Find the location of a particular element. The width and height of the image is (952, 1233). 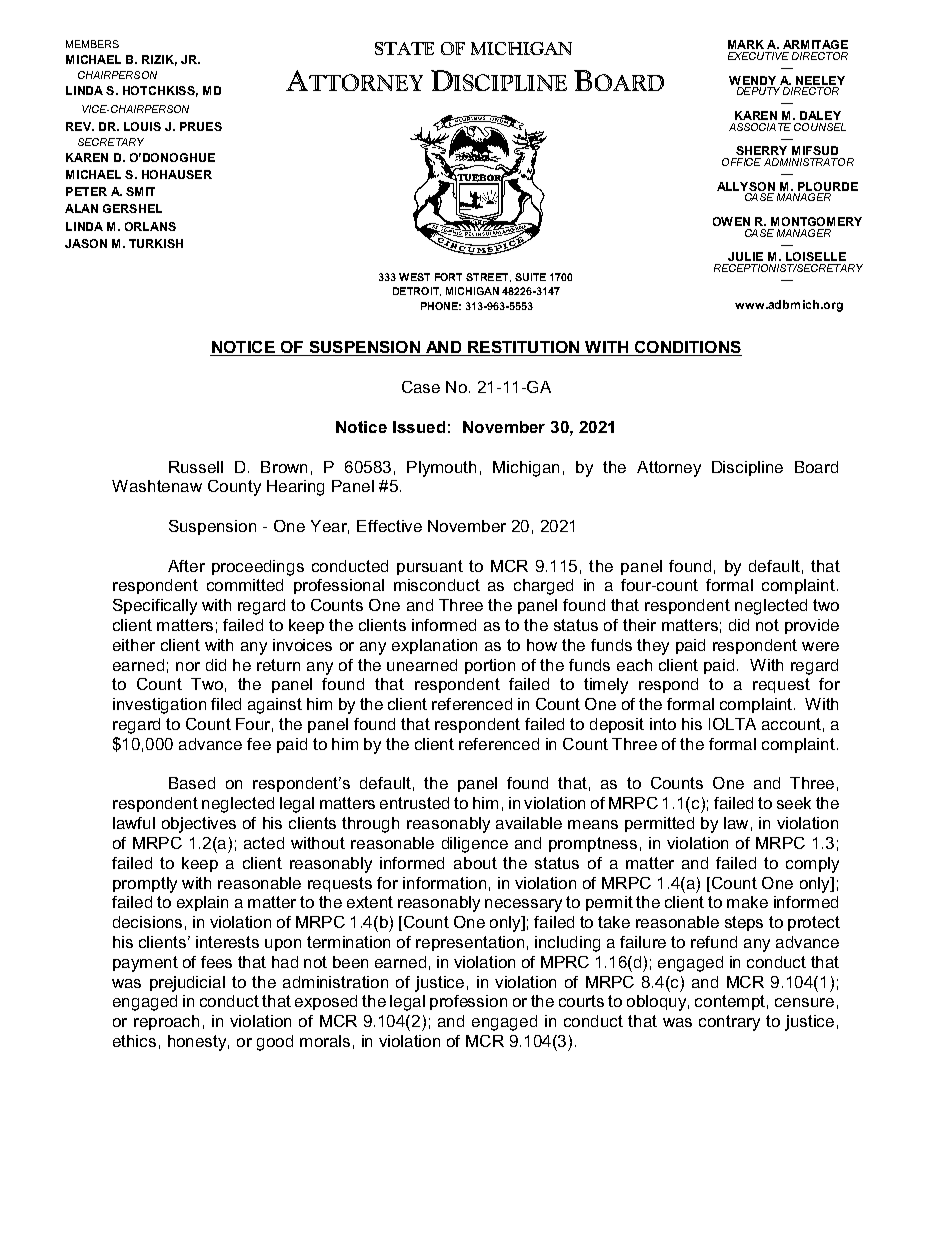

provide is located at coordinates (812, 626).
